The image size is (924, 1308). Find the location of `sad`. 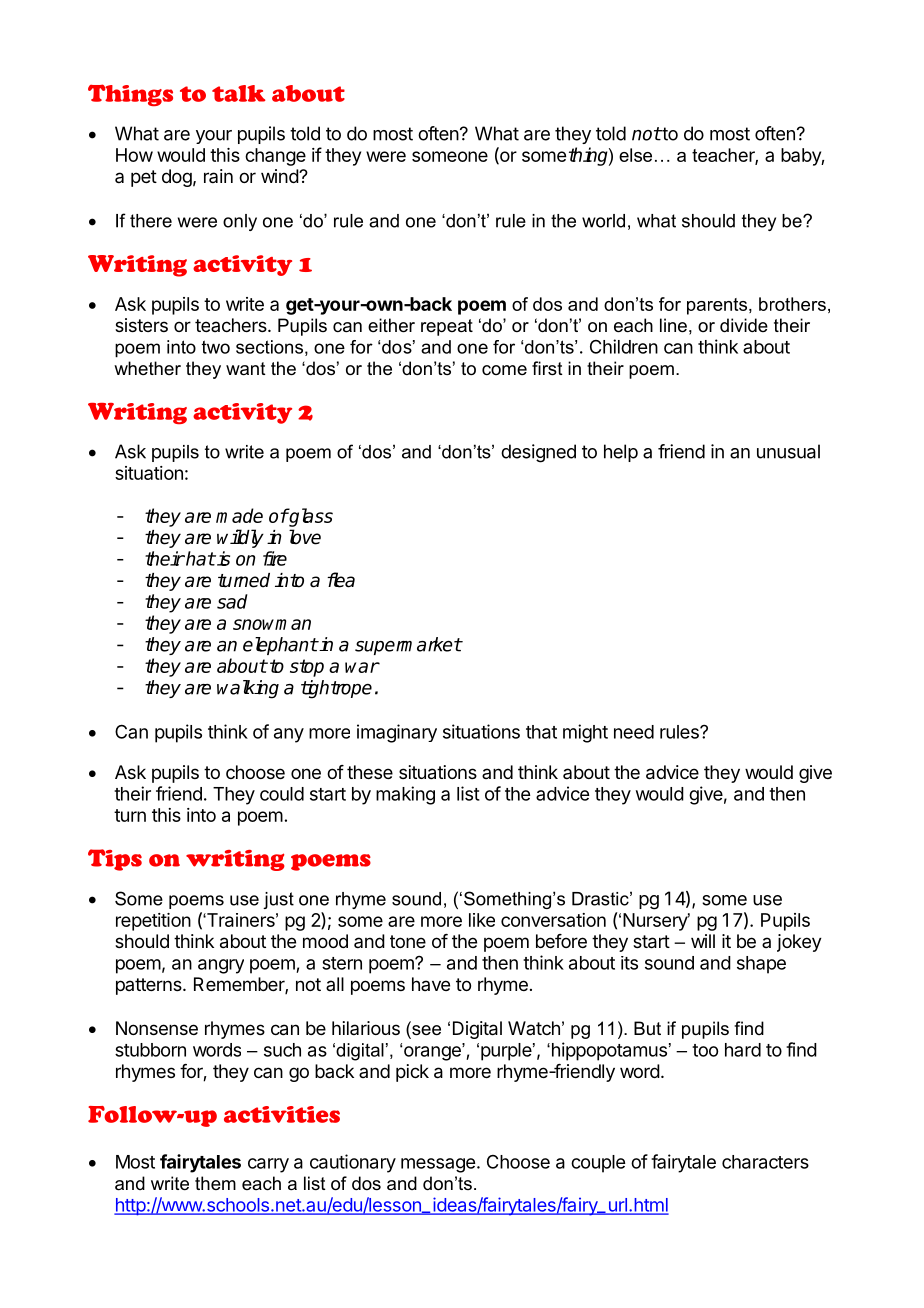

sad is located at coordinates (232, 601).
